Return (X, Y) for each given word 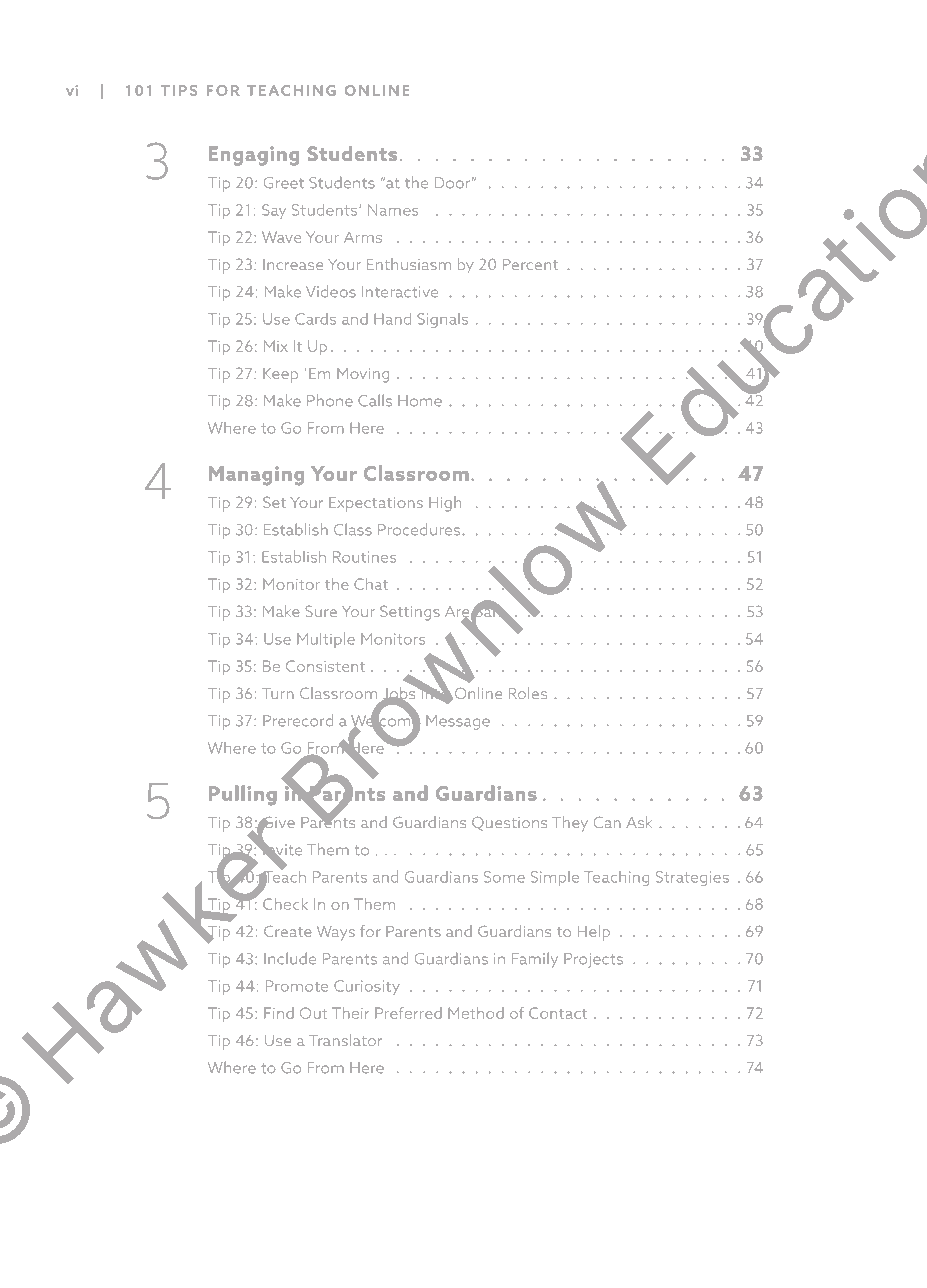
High (445, 504)
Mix (276, 346)
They (570, 824)
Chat (371, 584)
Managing (256, 475)
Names (393, 210)
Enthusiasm (409, 264)
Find (279, 1013)
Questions (509, 824)
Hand (392, 319)
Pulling (243, 795)
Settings (410, 613)
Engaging (254, 156)
